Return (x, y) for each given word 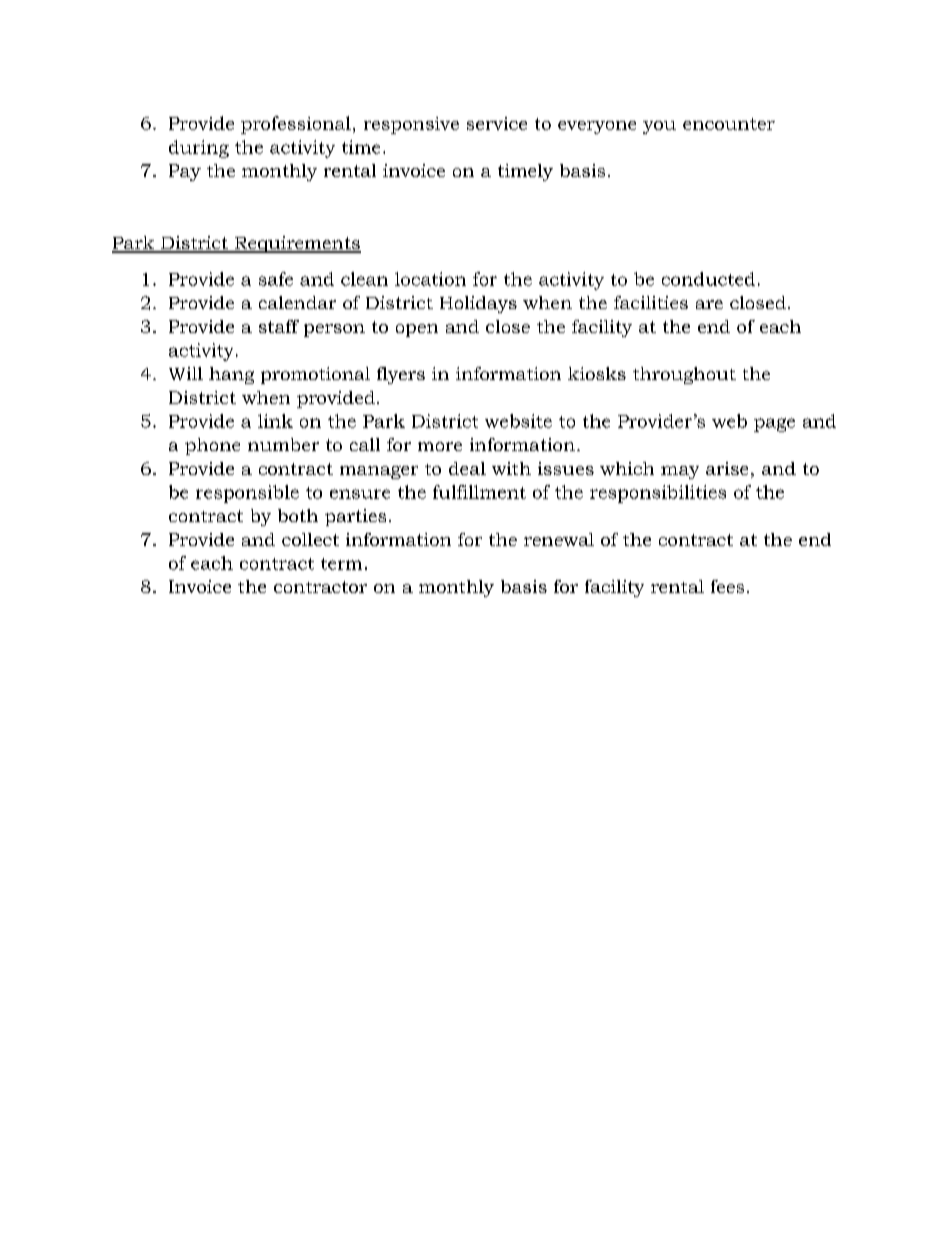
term (341, 564)
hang (231, 375)
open (417, 330)
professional (296, 125)
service (497, 123)
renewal (559, 539)
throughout (684, 375)
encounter (729, 124)
